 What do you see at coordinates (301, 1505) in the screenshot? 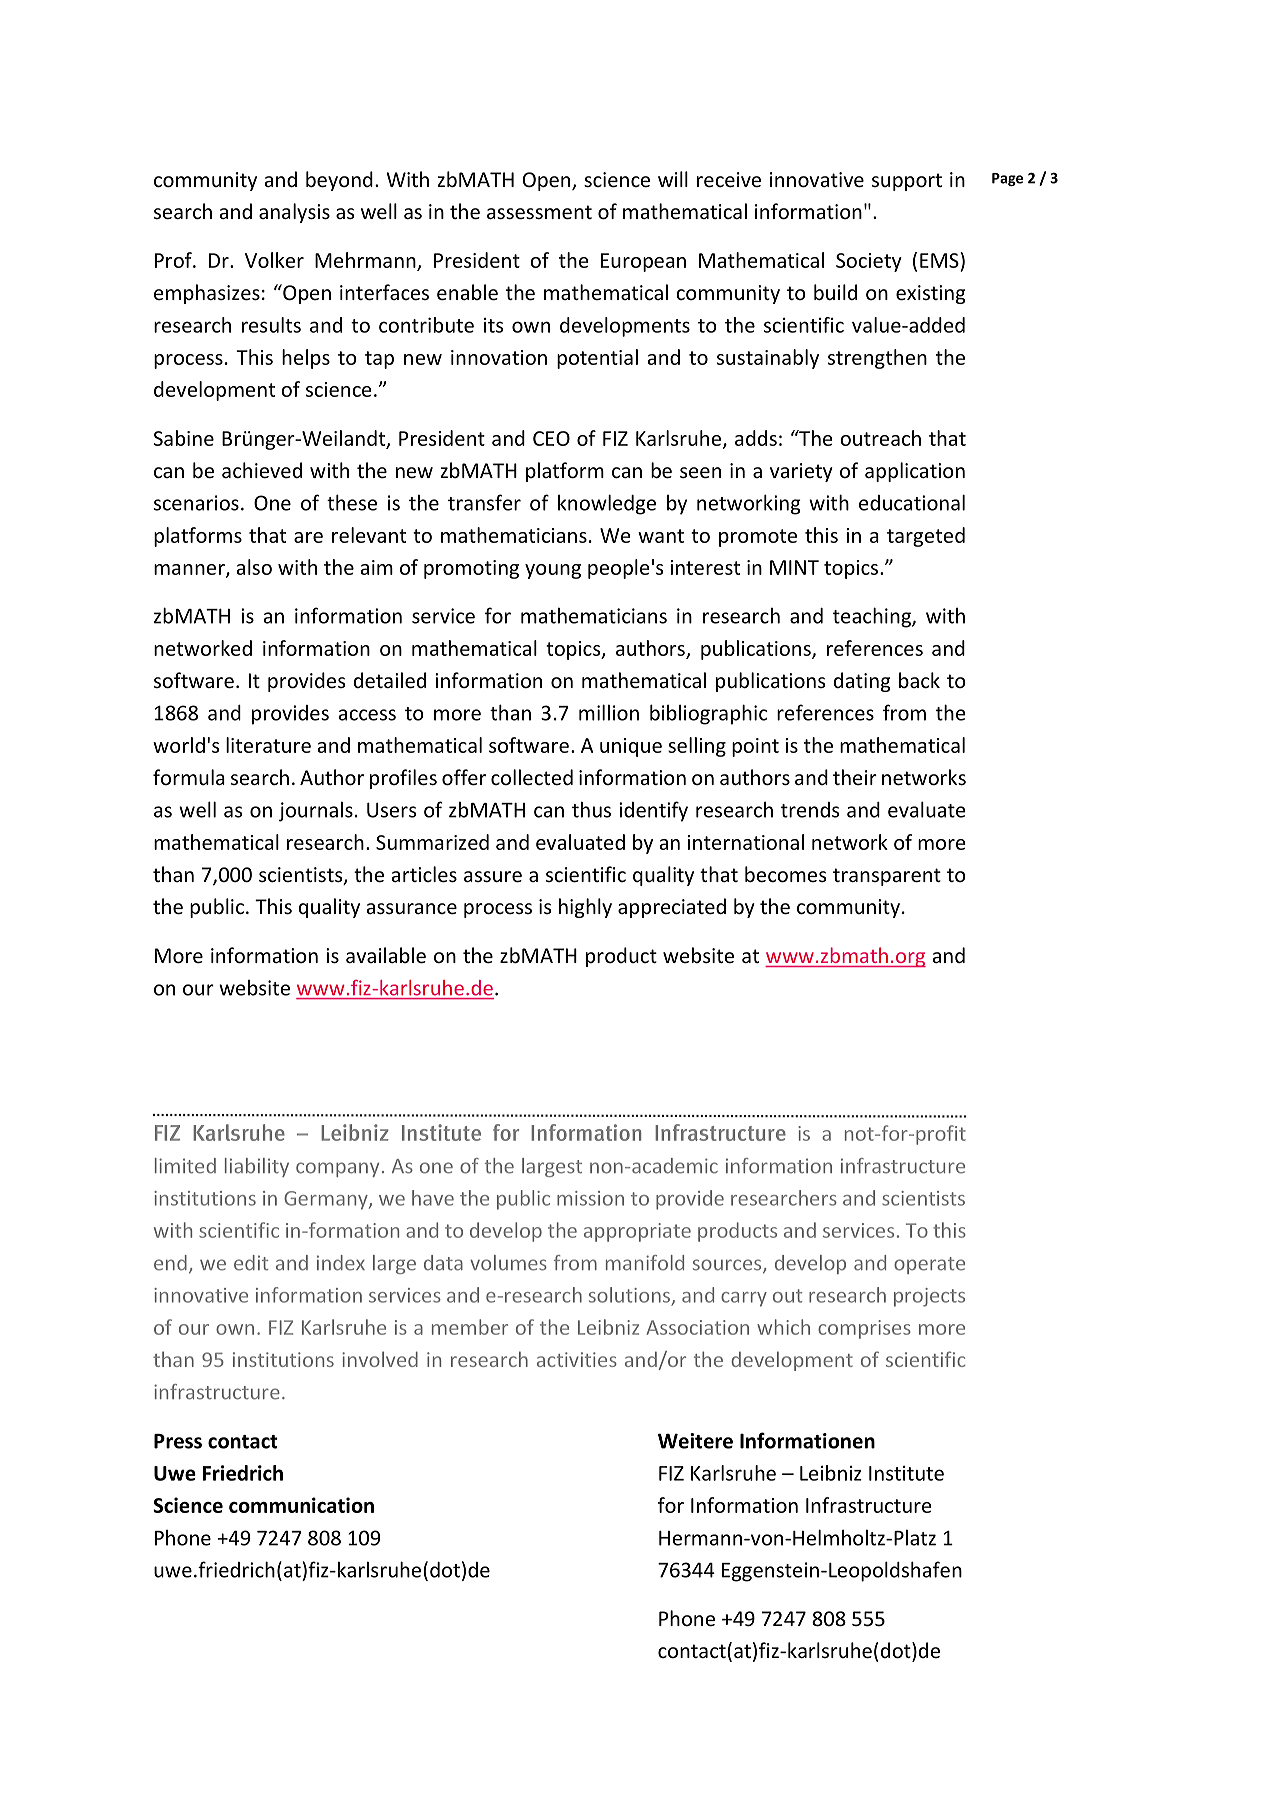
I see `communication` at bounding box center [301, 1505].
